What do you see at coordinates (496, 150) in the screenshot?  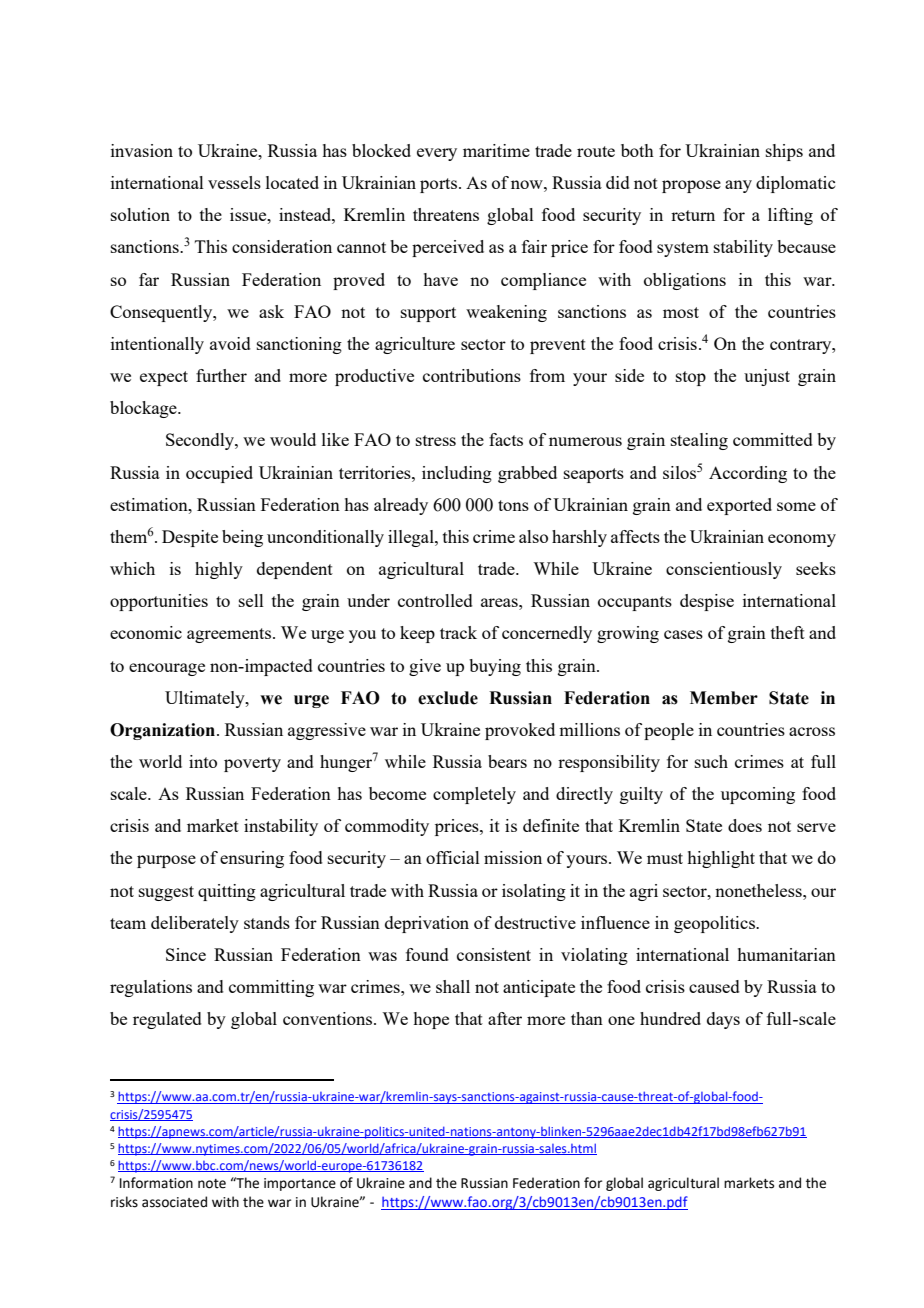 I see `maritime` at bounding box center [496, 150].
